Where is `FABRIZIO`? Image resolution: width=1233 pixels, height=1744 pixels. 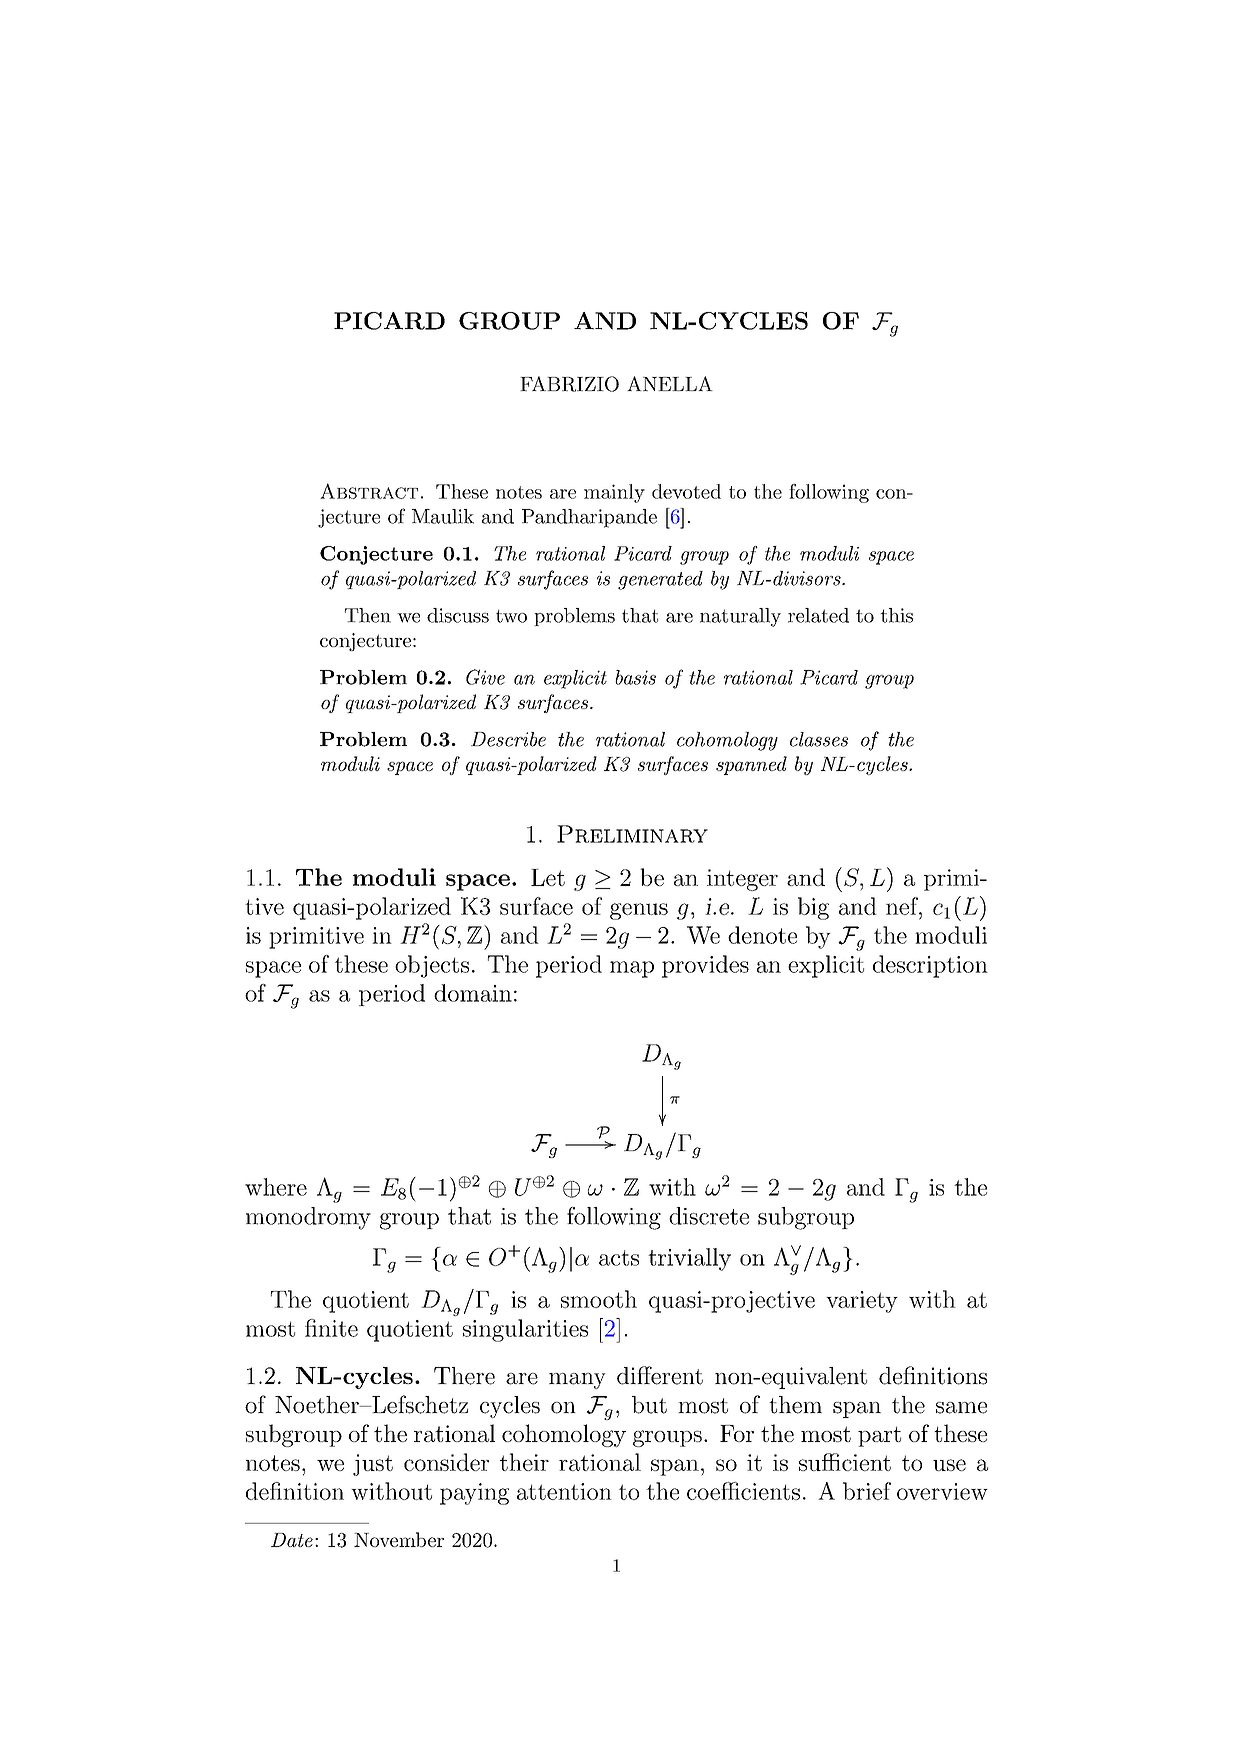 FABRIZIO is located at coordinates (569, 384).
